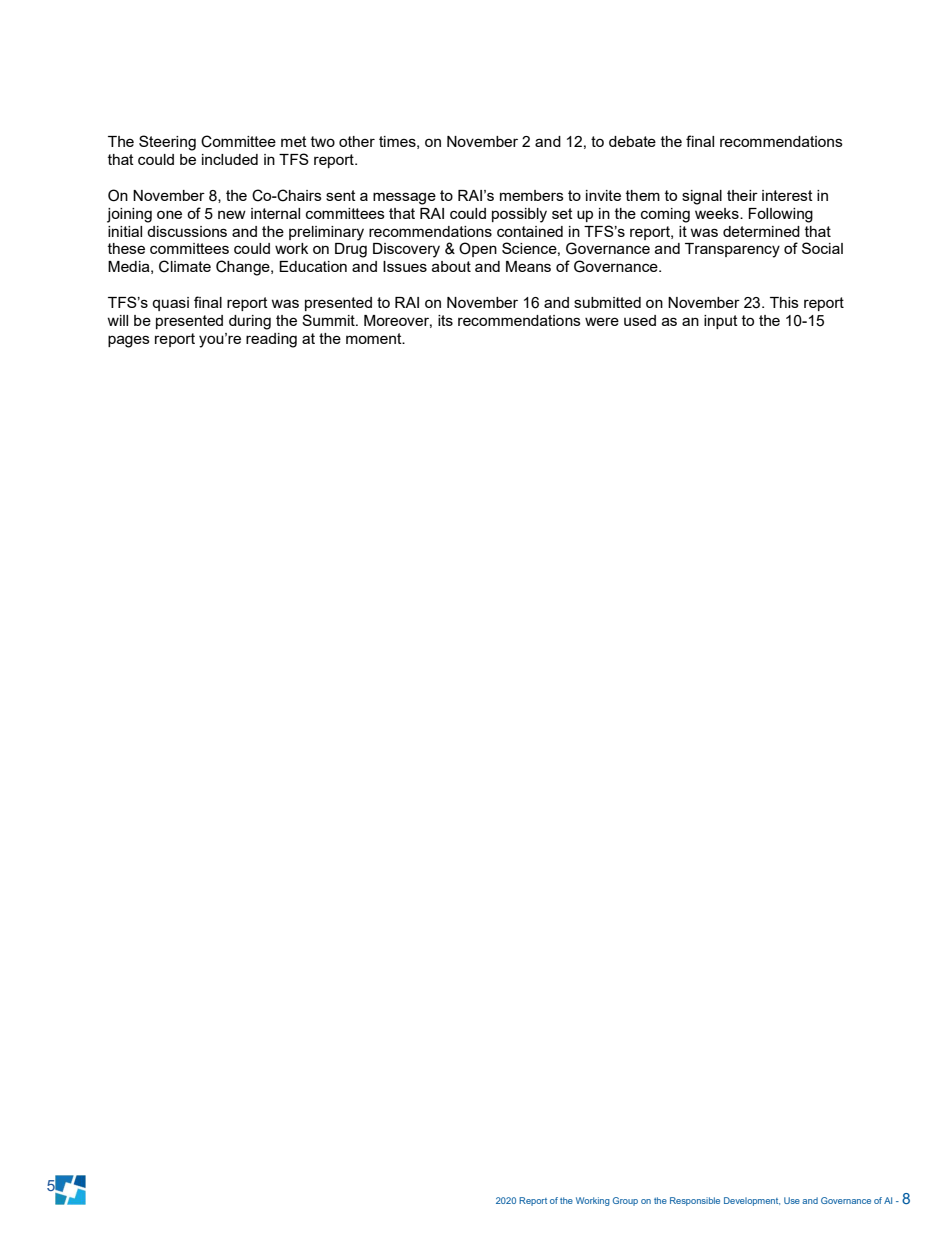 This image has width=952, height=1233. Describe the element at coordinates (695, 1201) in the image. I see `Responsible` at that location.
